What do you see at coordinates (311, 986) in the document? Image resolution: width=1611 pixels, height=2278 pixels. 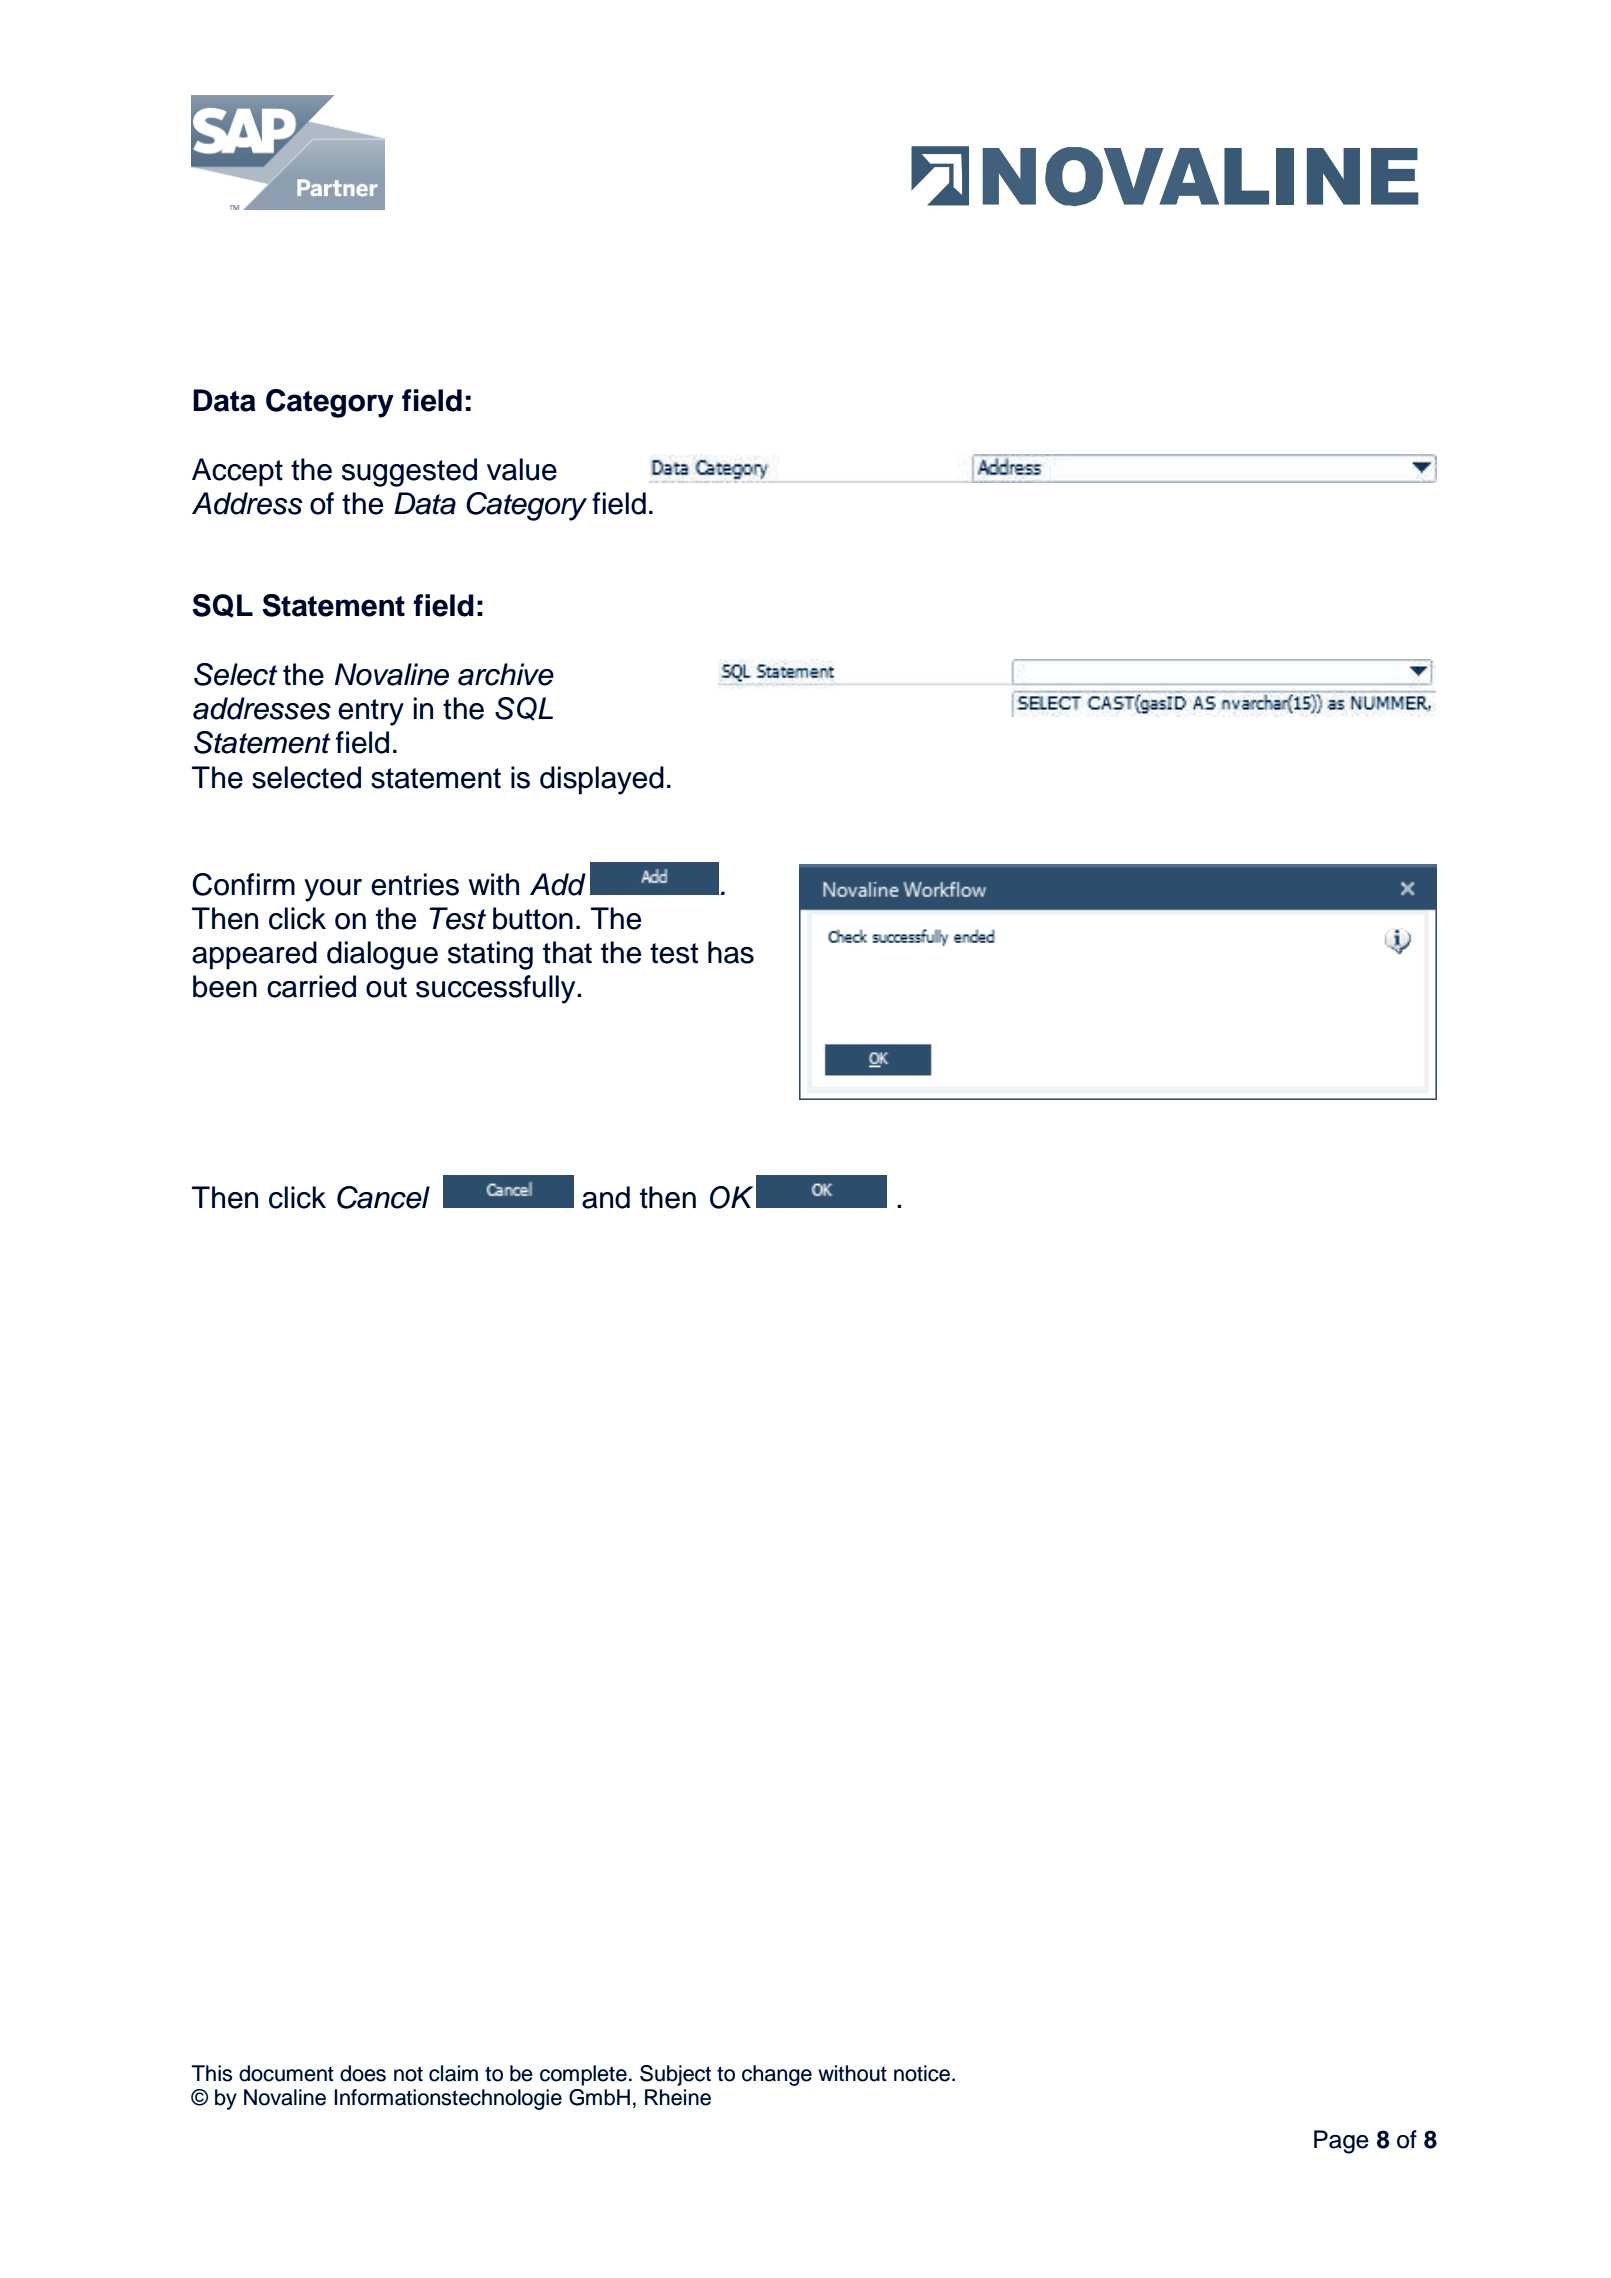 I see `carried` at bounding box center [311, 986].
